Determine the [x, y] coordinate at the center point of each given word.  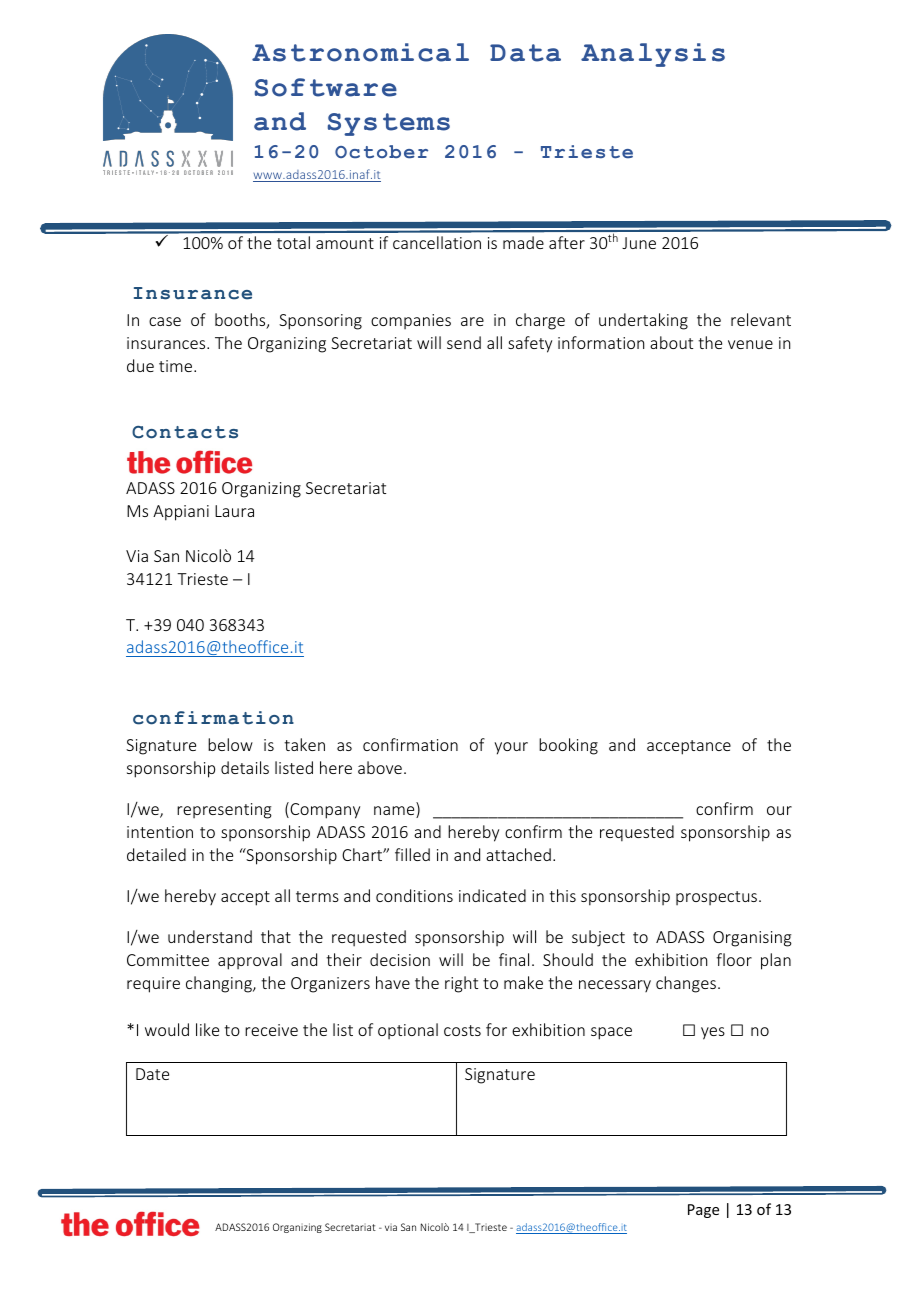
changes [686, 984]
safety [530, 344]
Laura [234, 511]
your [511, 748]
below [230, 744]
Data [525, 53]
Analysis [653, 55]
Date [152, 1074]
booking [568, 746]
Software [326, 87]
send [464, 342]
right [461, 984]
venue [750, 344]
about [671, 342]
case [165, 321]
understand [210, 936]
